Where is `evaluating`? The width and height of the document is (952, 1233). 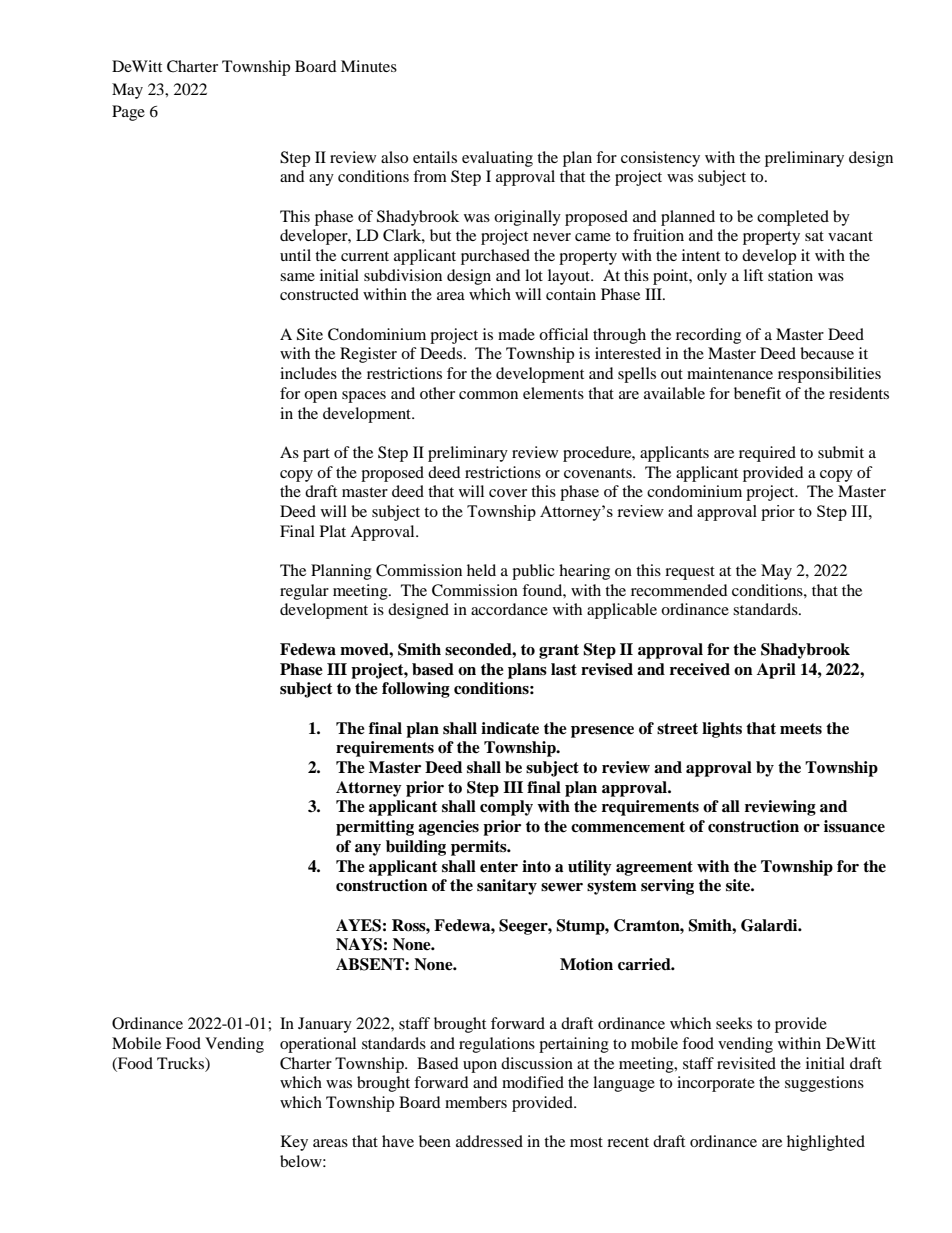 evaluating is located at coordinates (497, 159).
